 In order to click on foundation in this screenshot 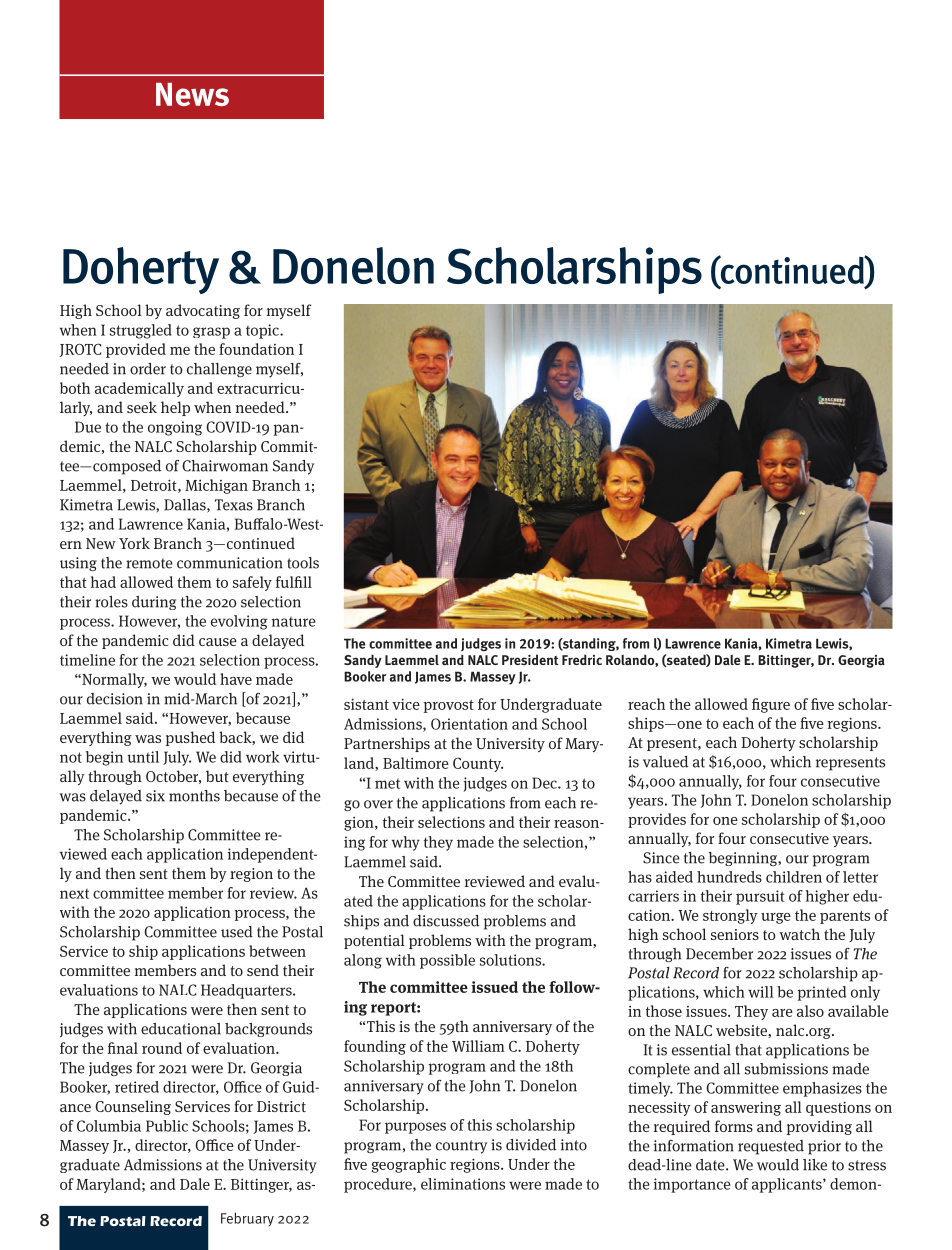, I will do `click(256, 349)`.
